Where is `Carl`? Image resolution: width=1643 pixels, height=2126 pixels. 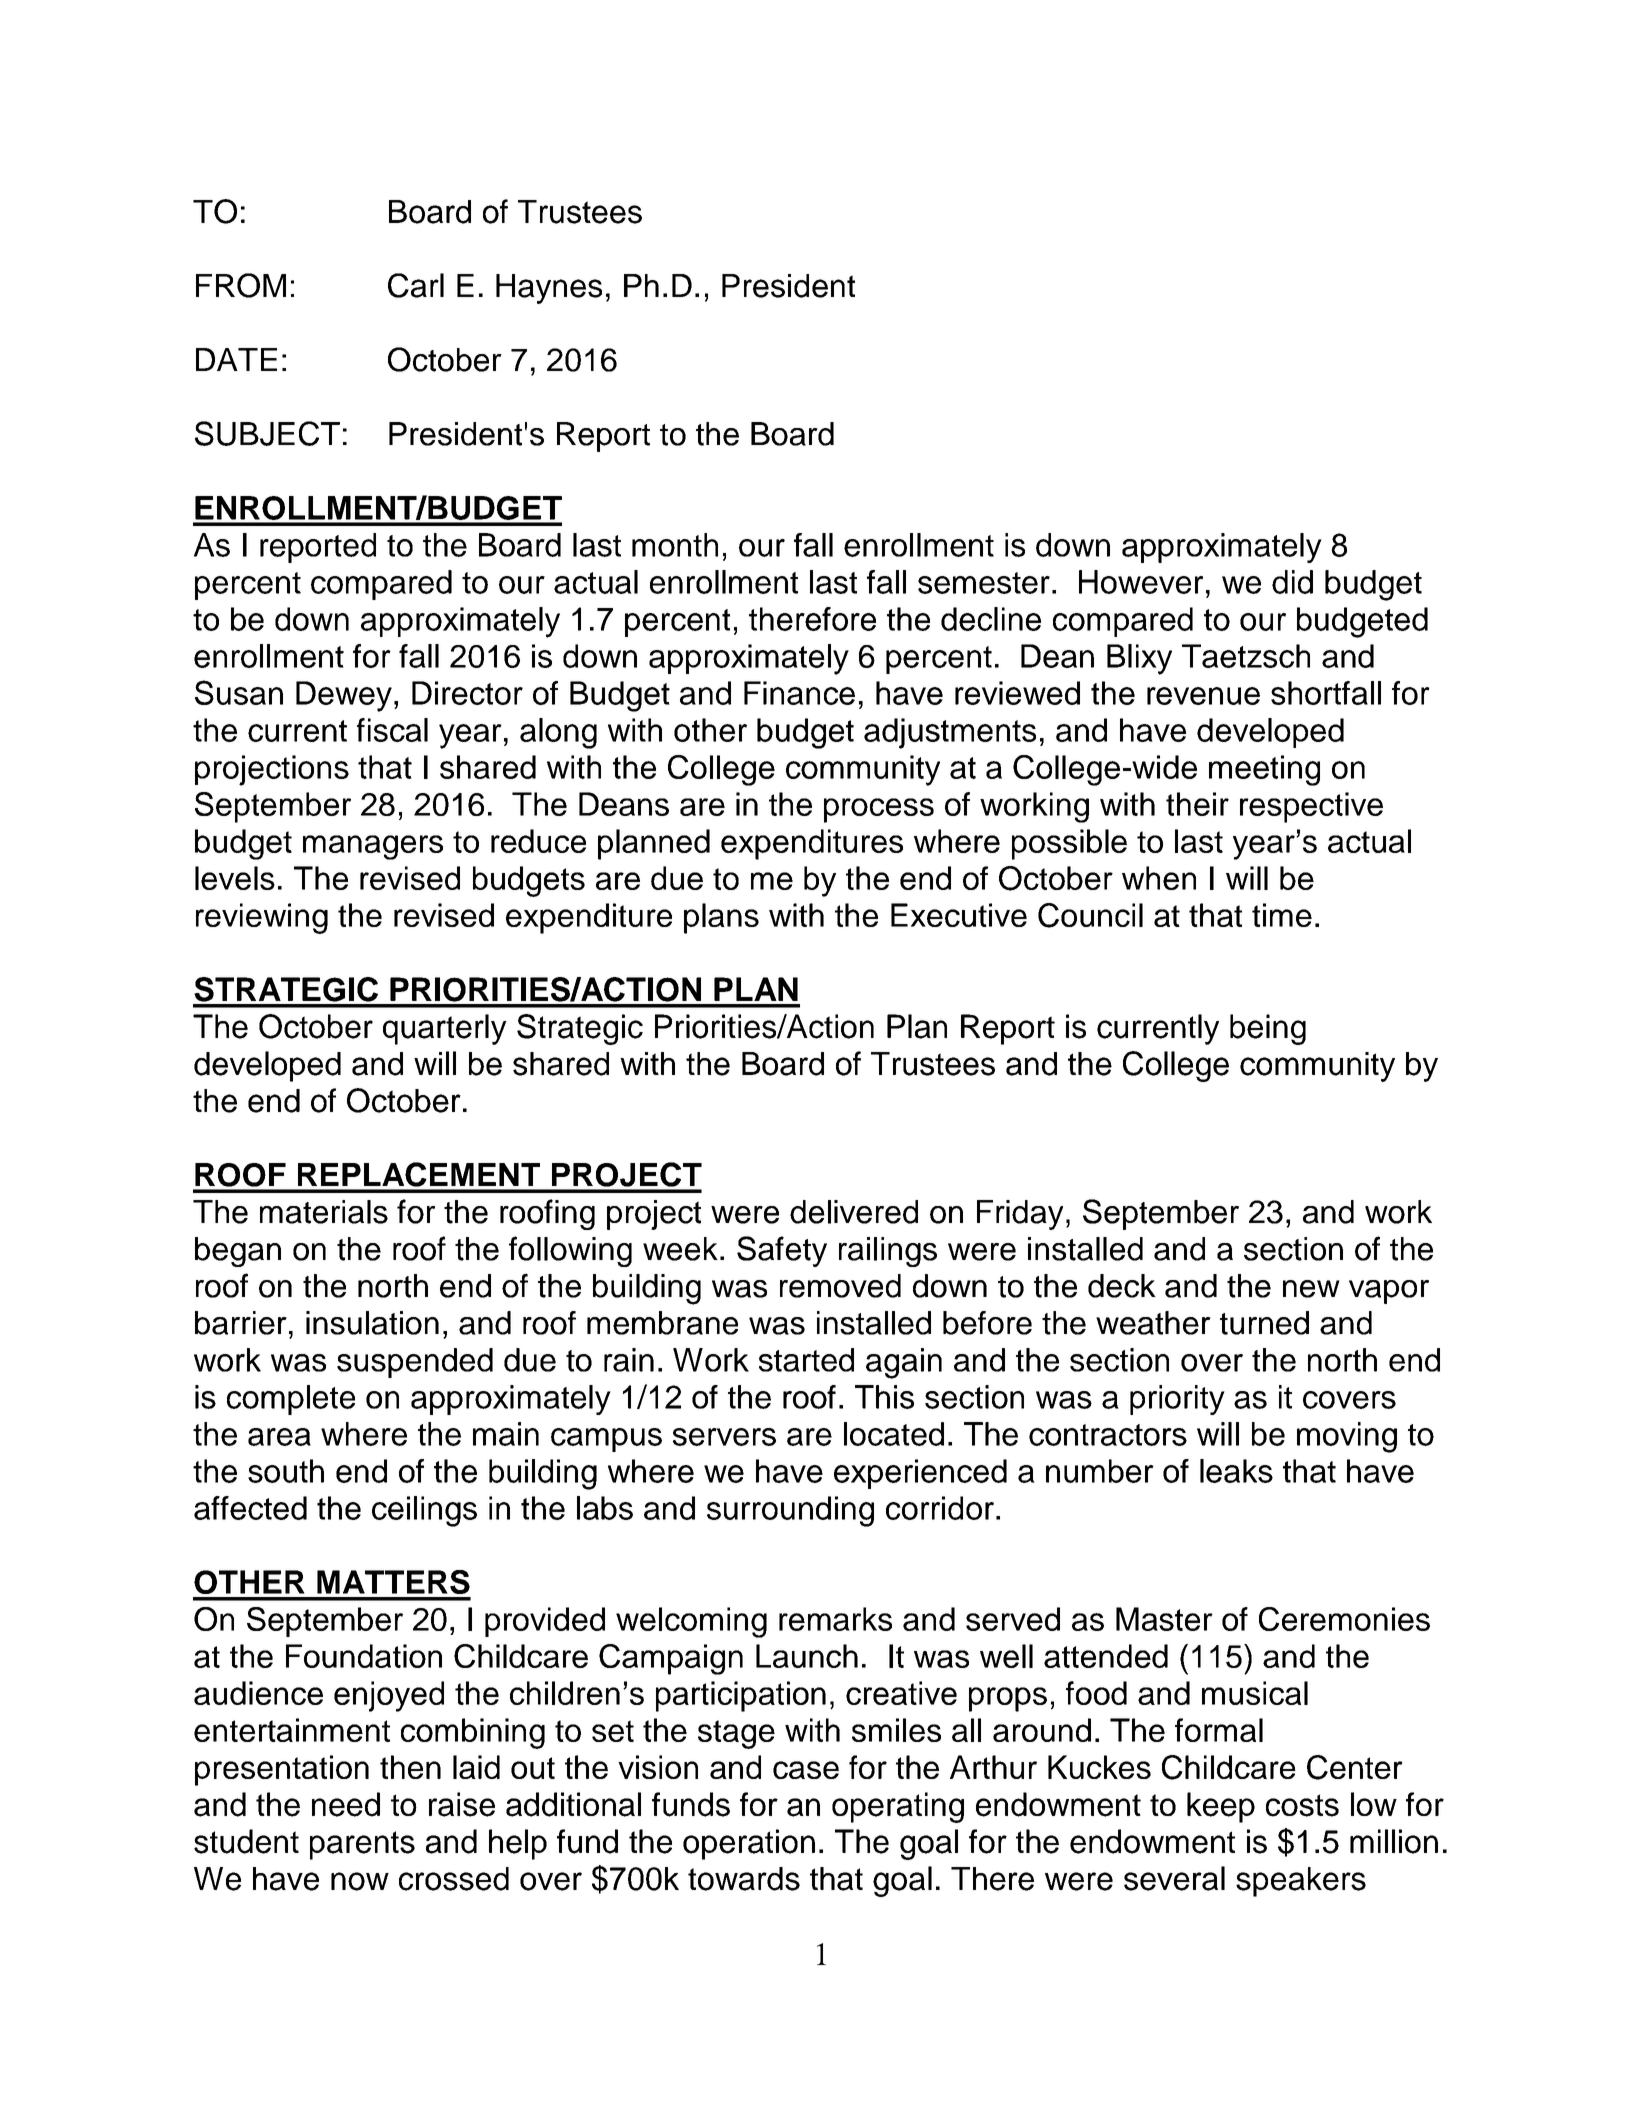
Carl is located at coordinates (416, 285).
